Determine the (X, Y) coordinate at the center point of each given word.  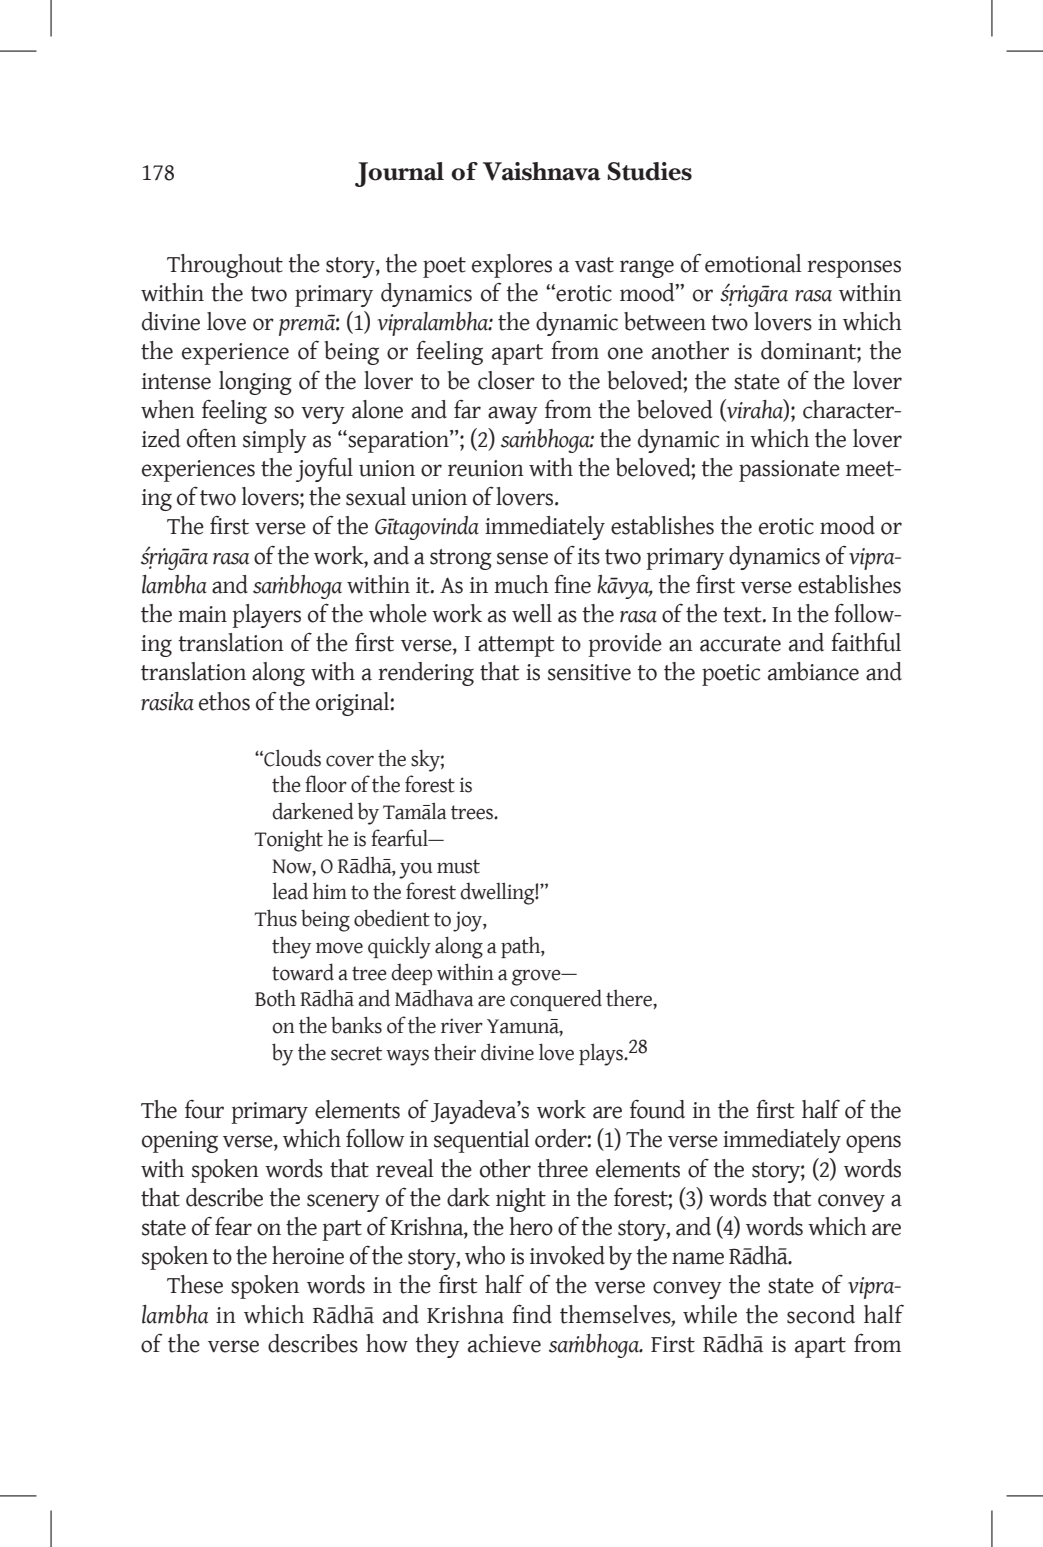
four (204, 1109)
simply (275, 441)
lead (290, 891)
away (513, 415)
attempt (516, 646)
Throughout (225, 266)
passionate (789, 471)
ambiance (813, 671)
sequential (482, 1141)
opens (873, 1144)
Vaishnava (542, 171)
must (458, 866)
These (195, 1284)
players (266, 616)
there (630, 998)
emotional (753, 263)
